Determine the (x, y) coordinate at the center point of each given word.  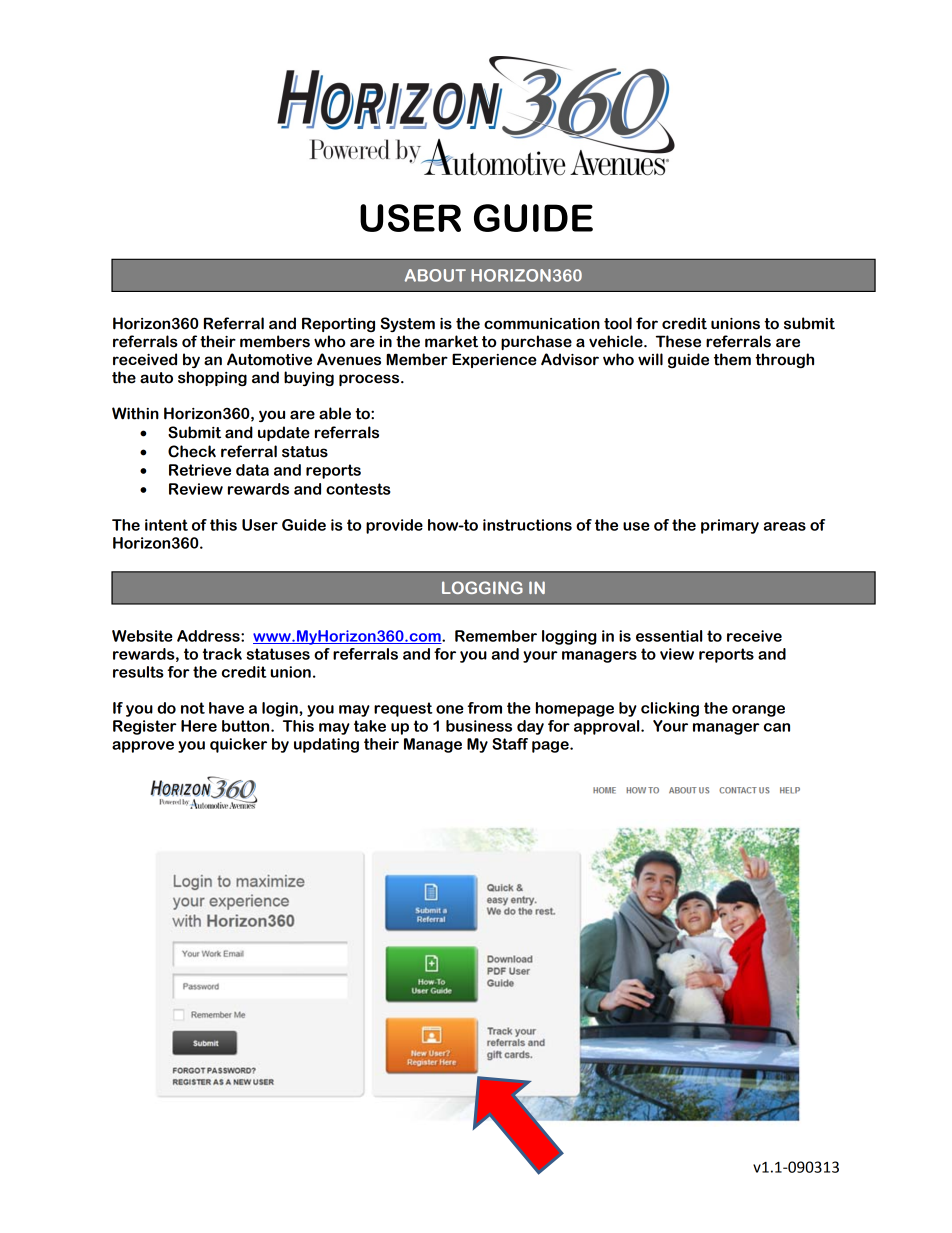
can (777, 727)
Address (209, 636)
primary (730, 526)
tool (618, 323)
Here (199, 726)
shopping (212, 378)
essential (669, 636)
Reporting (338, 324)
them (732, 359)
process (370, 380)
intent (166, 525)
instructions (527, 525)
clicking (670, 709)
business (479, 726)
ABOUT (435, 275)
